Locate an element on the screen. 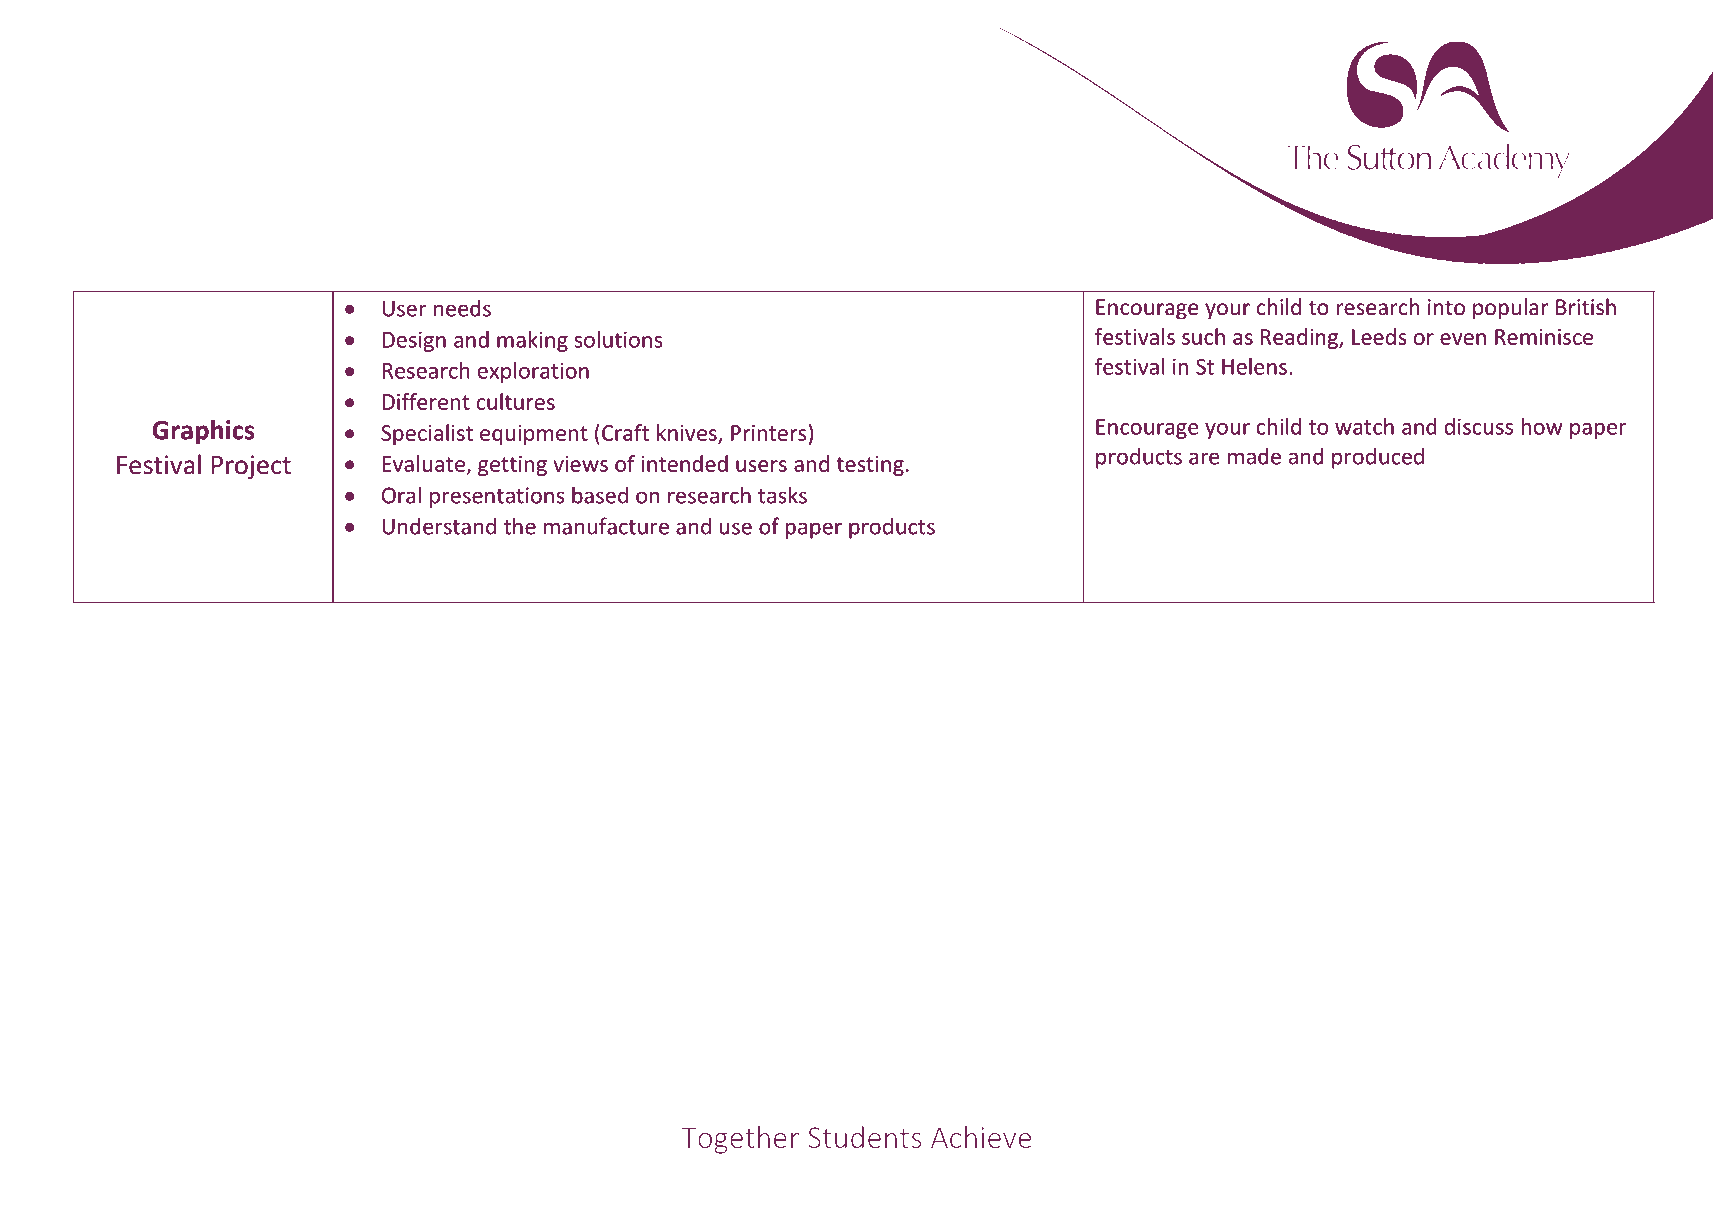 This screenshot has width=1714, height=1212. produced is located at coordinates (1378, 458).
